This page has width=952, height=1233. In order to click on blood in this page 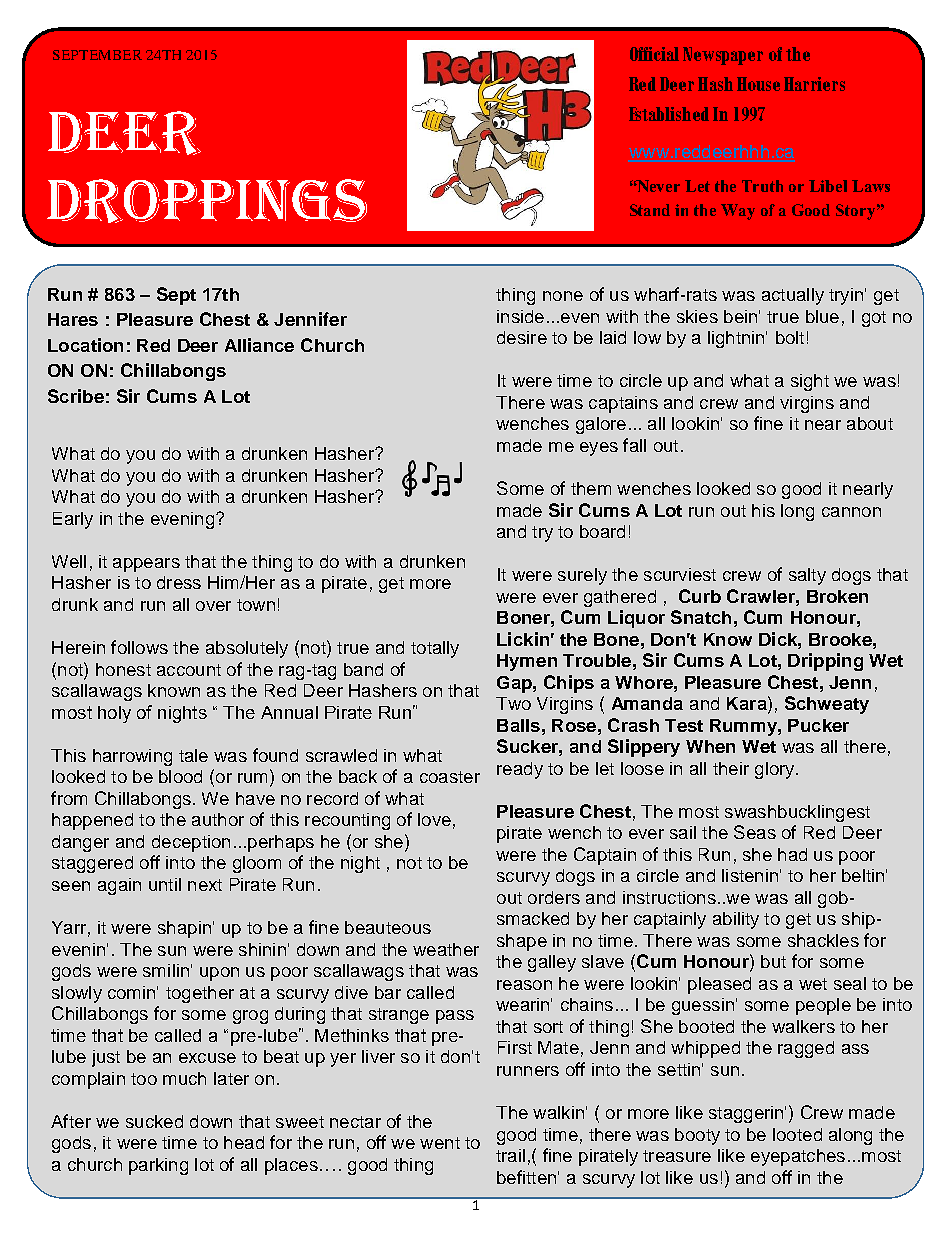, I will do `click(180, 776)`.
